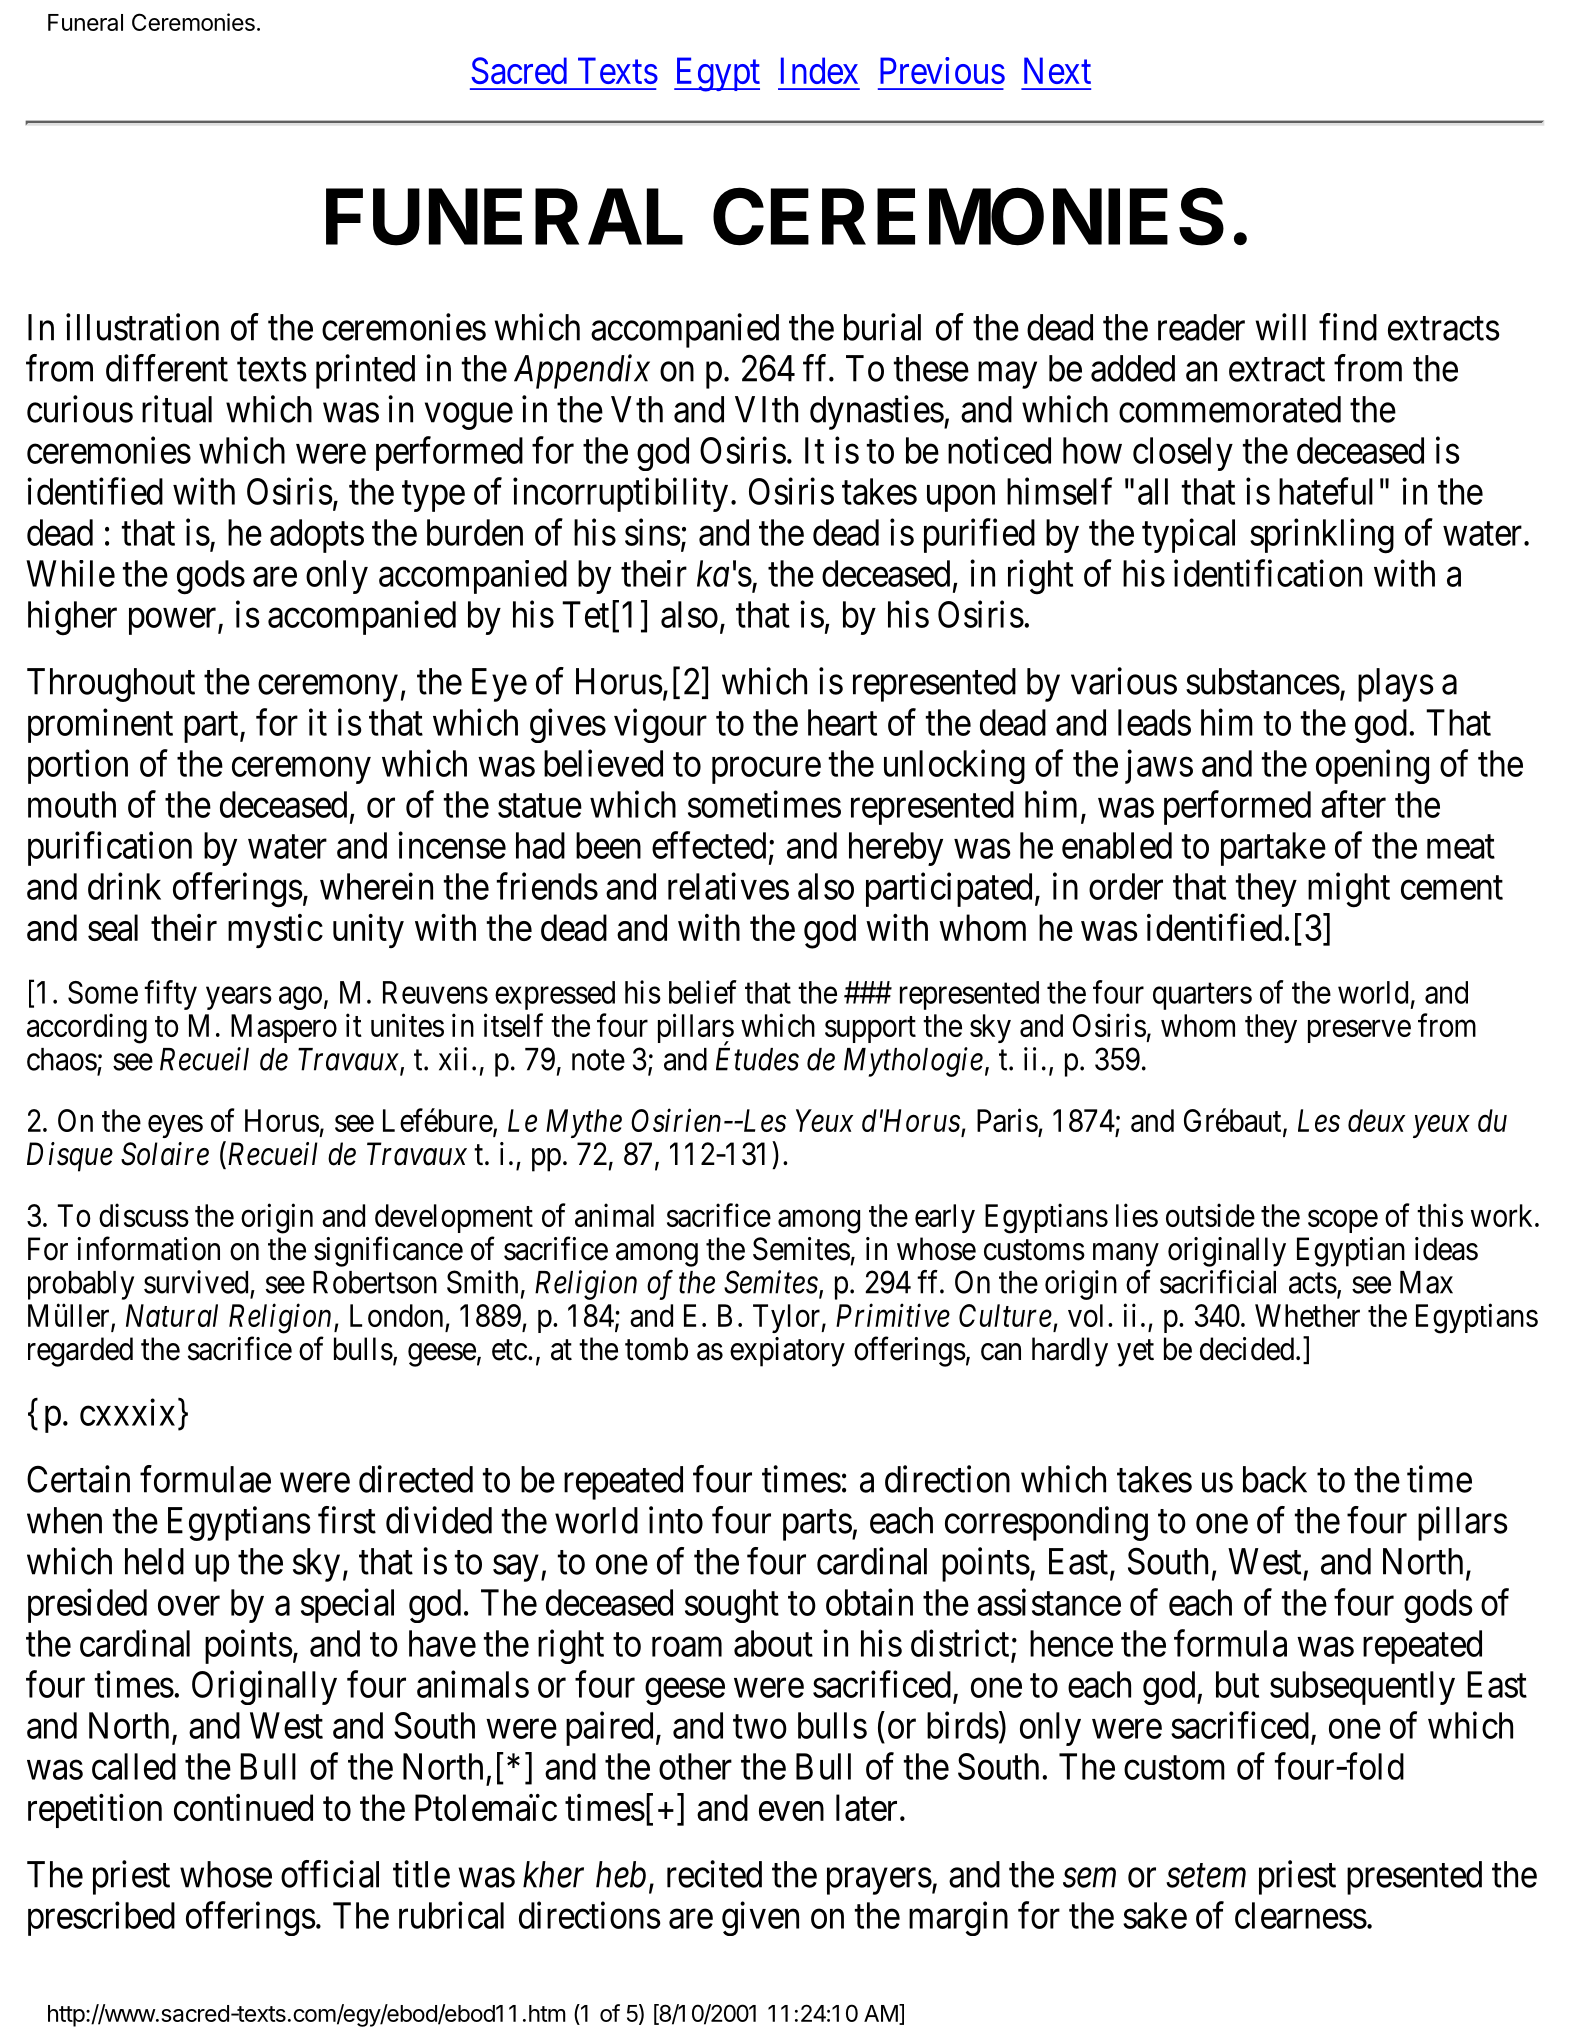 The image size is (1570, 2032). What do you see at coordinates (1307, 1315) in the screenshot?
I see `Whether` at bounding box center [1307, 1315].
